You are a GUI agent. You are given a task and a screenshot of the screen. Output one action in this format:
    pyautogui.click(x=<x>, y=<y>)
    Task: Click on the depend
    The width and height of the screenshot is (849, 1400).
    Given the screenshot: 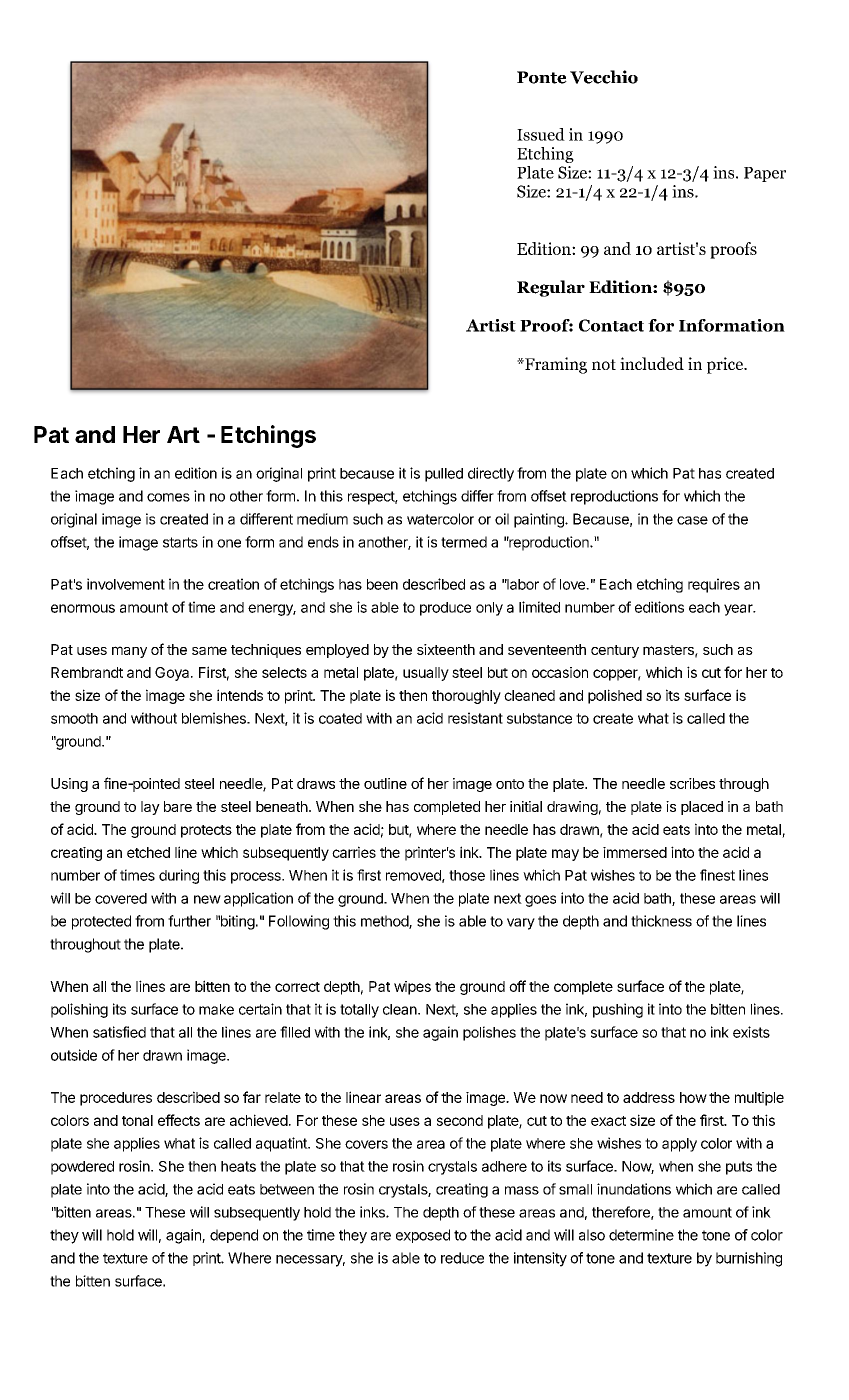 What is the action you would take?
    pyautogui.click(x=234, y=1236)
